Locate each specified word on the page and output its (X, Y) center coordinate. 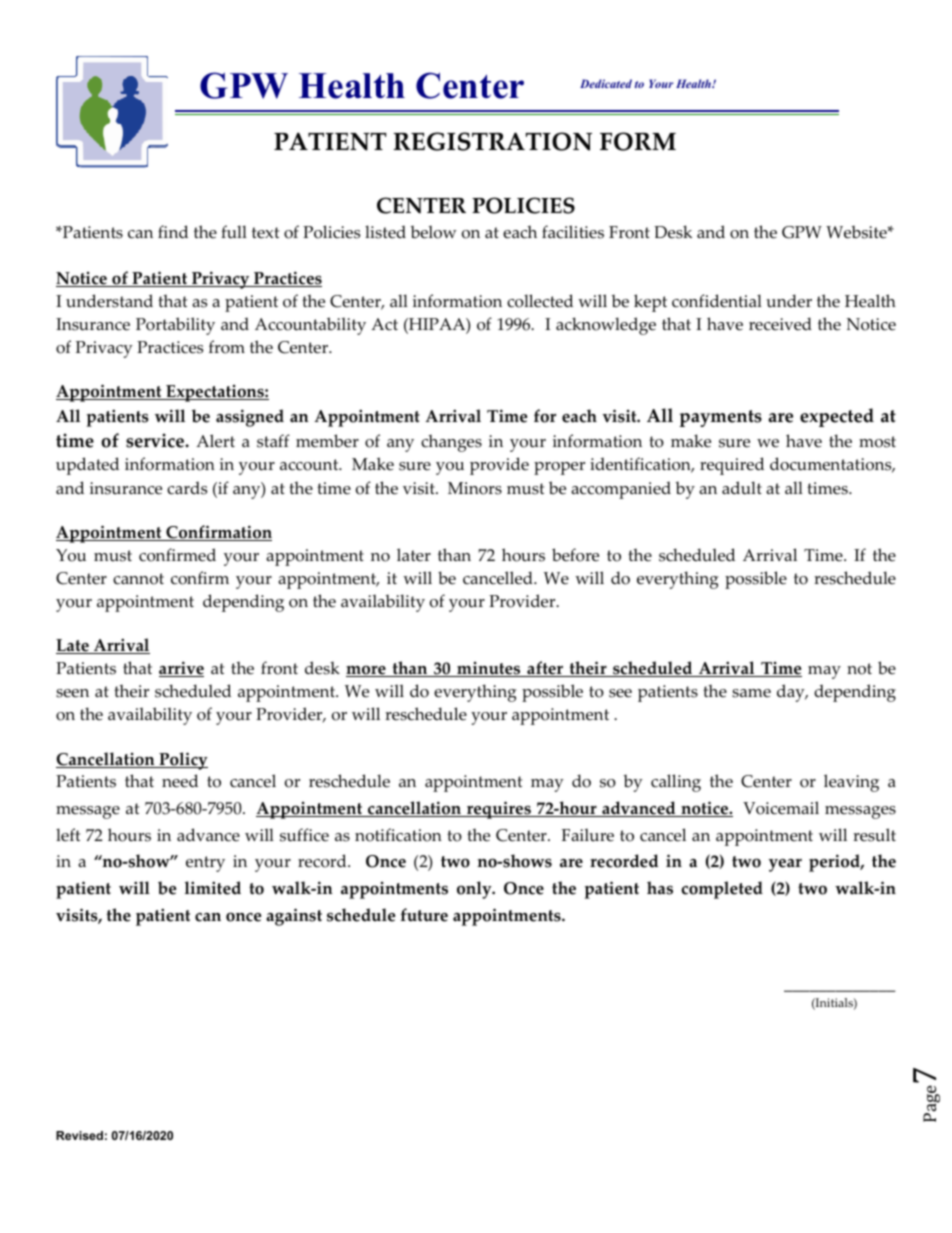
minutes (489, 669)
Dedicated (606, 83)
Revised (79, 1135)
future (424, 915)
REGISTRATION (492, 141)
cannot (138, 579)
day (792, 693)
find (173, 231)
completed (722, 890)
